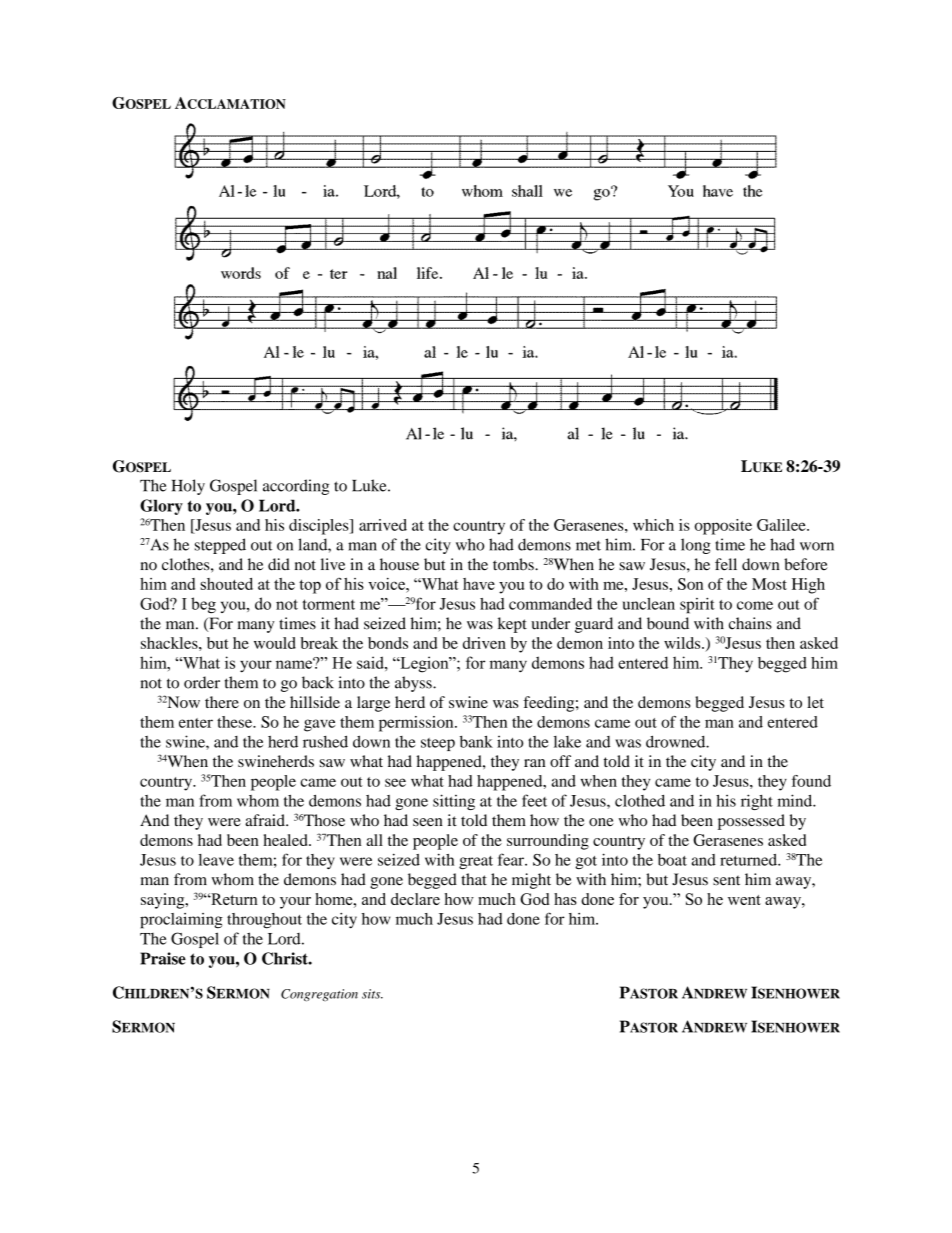 Image resolution: width=952 pixels, height=1233 pixels. What do you see at coordinates (188, 487) in the image?
I see `Holy` at bounding box center [188, 487].
